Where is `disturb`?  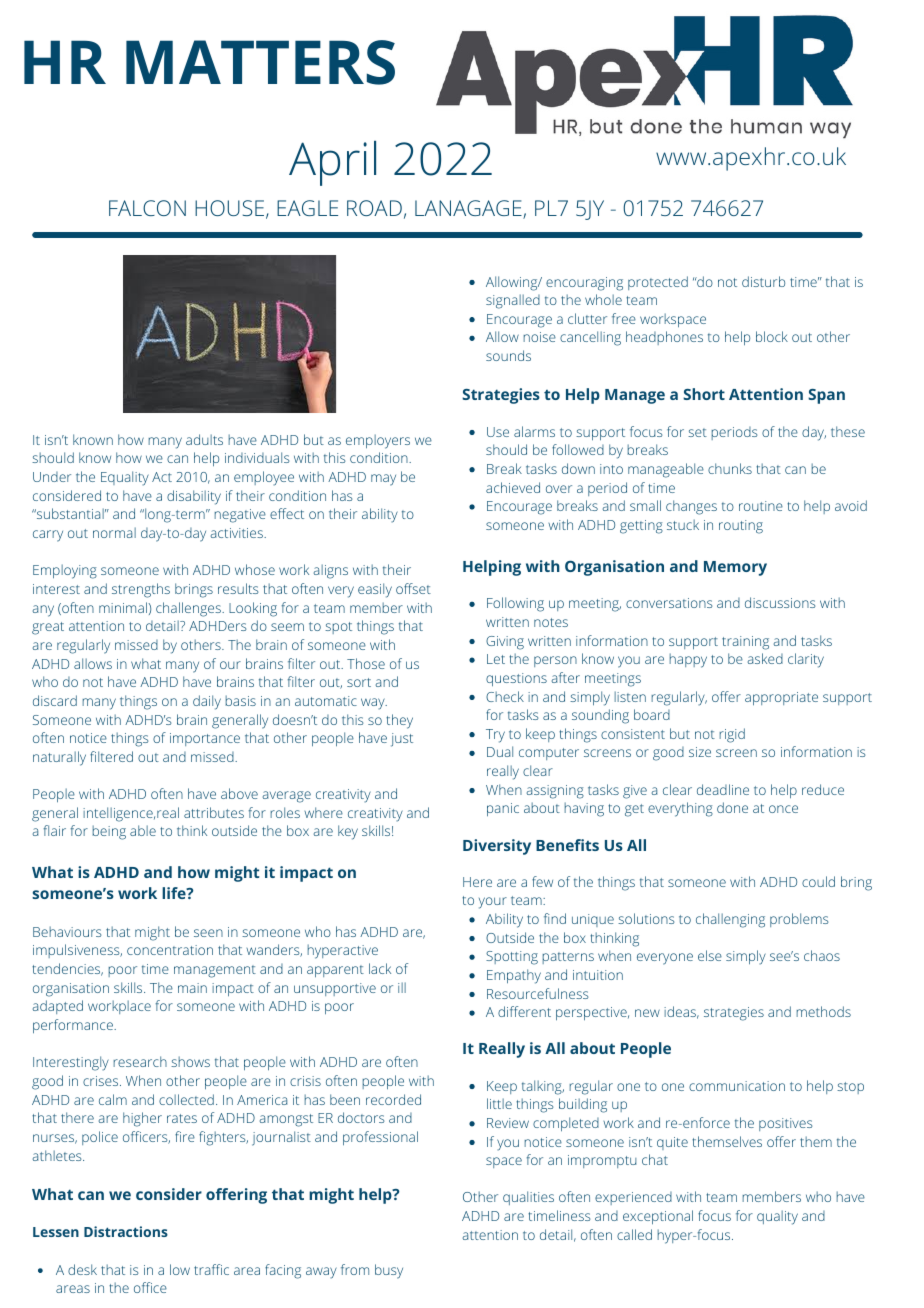
disturb is located at coordinates (763, 281).
